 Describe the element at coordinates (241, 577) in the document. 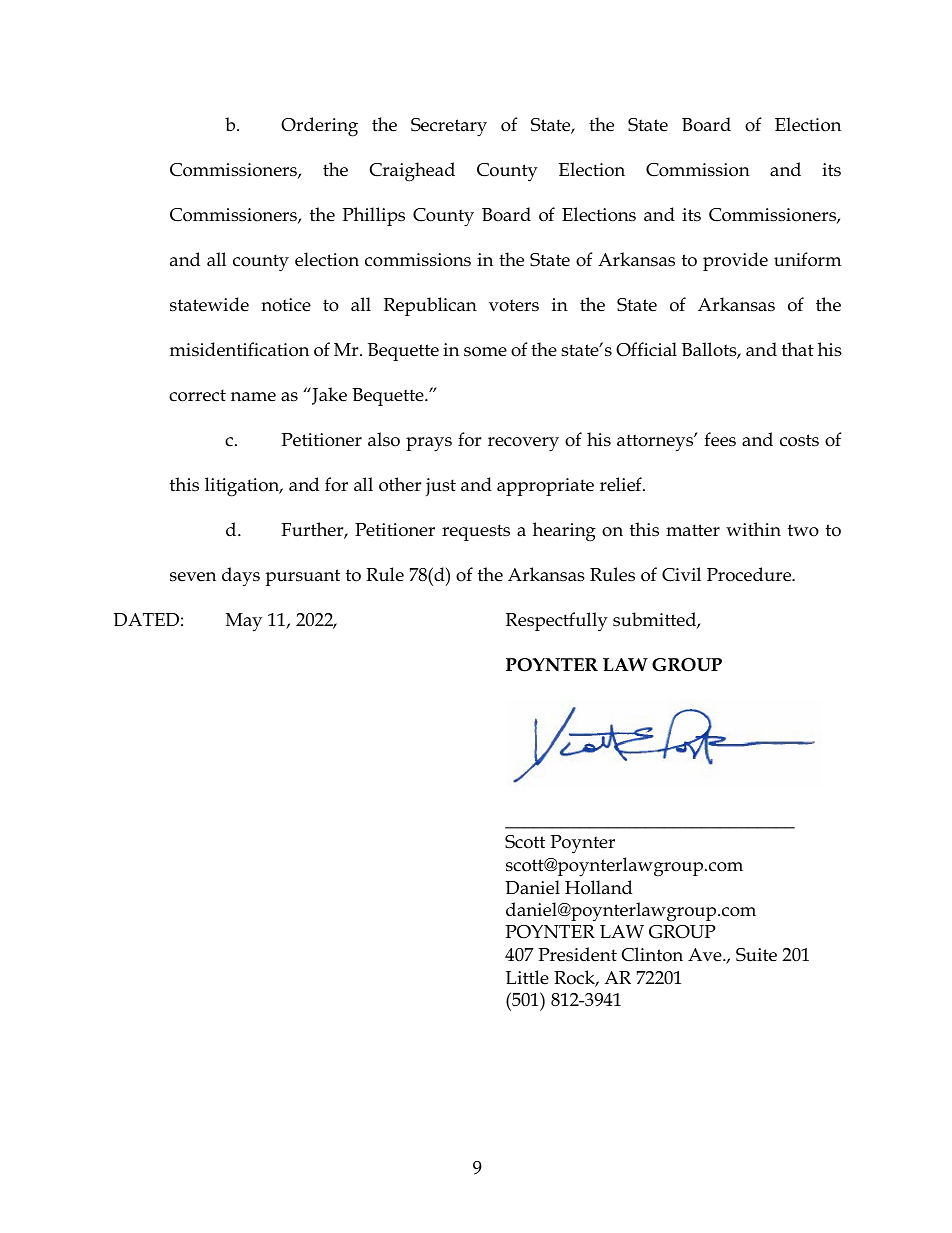

I see `days` at that location.
